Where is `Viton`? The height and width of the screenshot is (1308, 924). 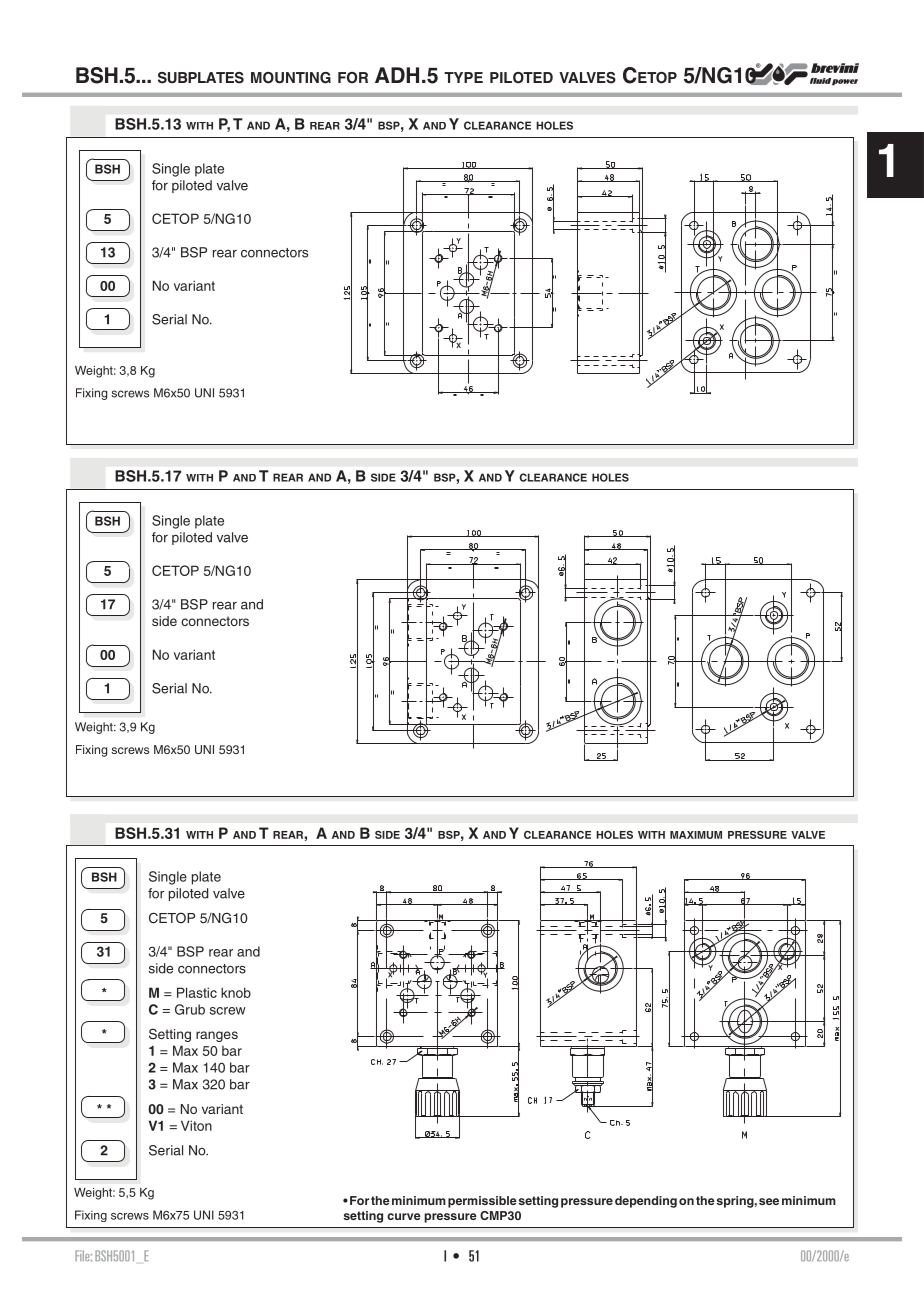
Viton is located at coordinates (196, 1125).
